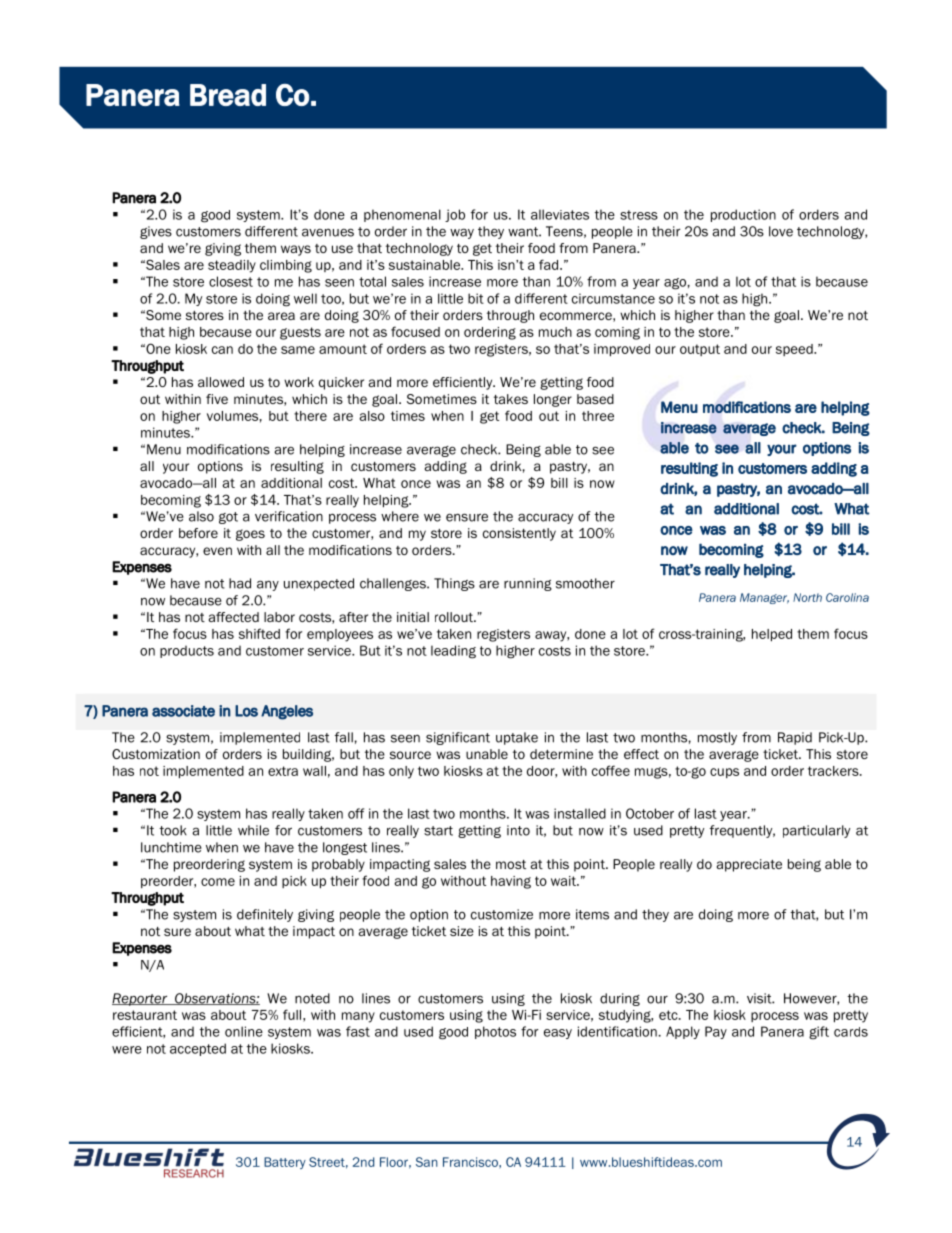 This page has width=952, height=1233. I want to click on affected, so click(234, 617).
